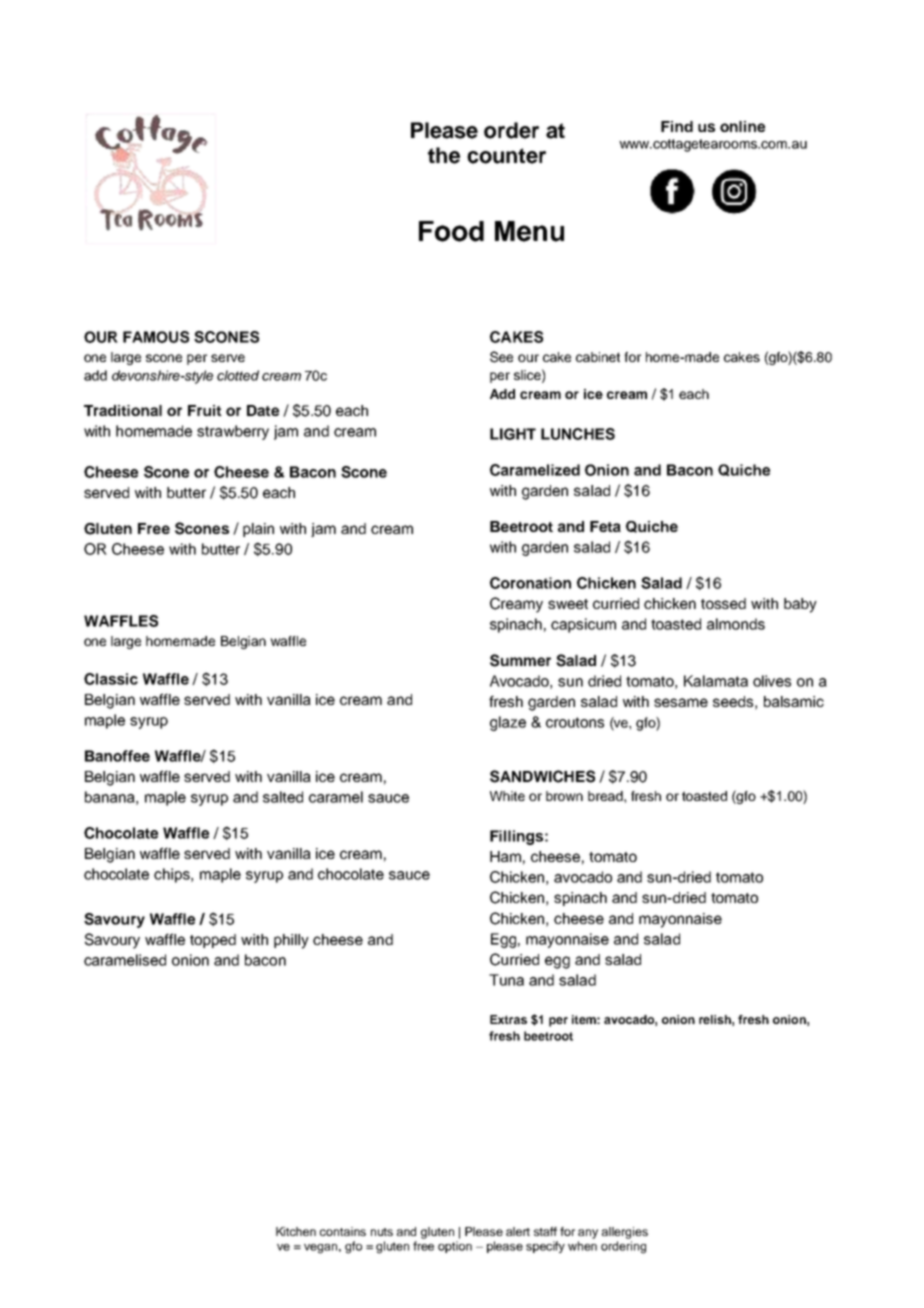 The height and width of the screenshot is (1308, 924). Describe the element at coordinates (742, 126) in the screenshot. I see `online` at that location.
